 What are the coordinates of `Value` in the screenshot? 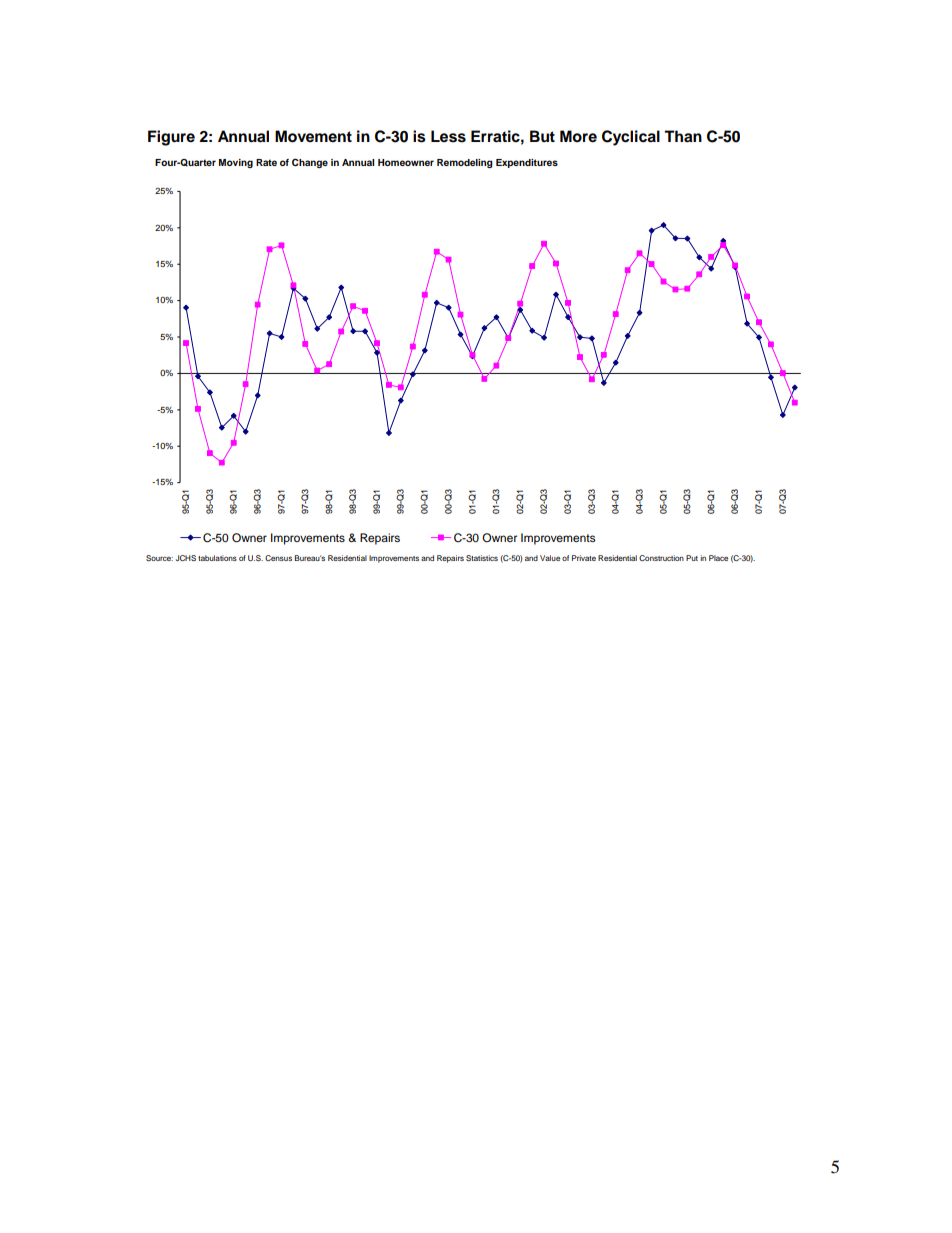 It's located at (550, 558).
